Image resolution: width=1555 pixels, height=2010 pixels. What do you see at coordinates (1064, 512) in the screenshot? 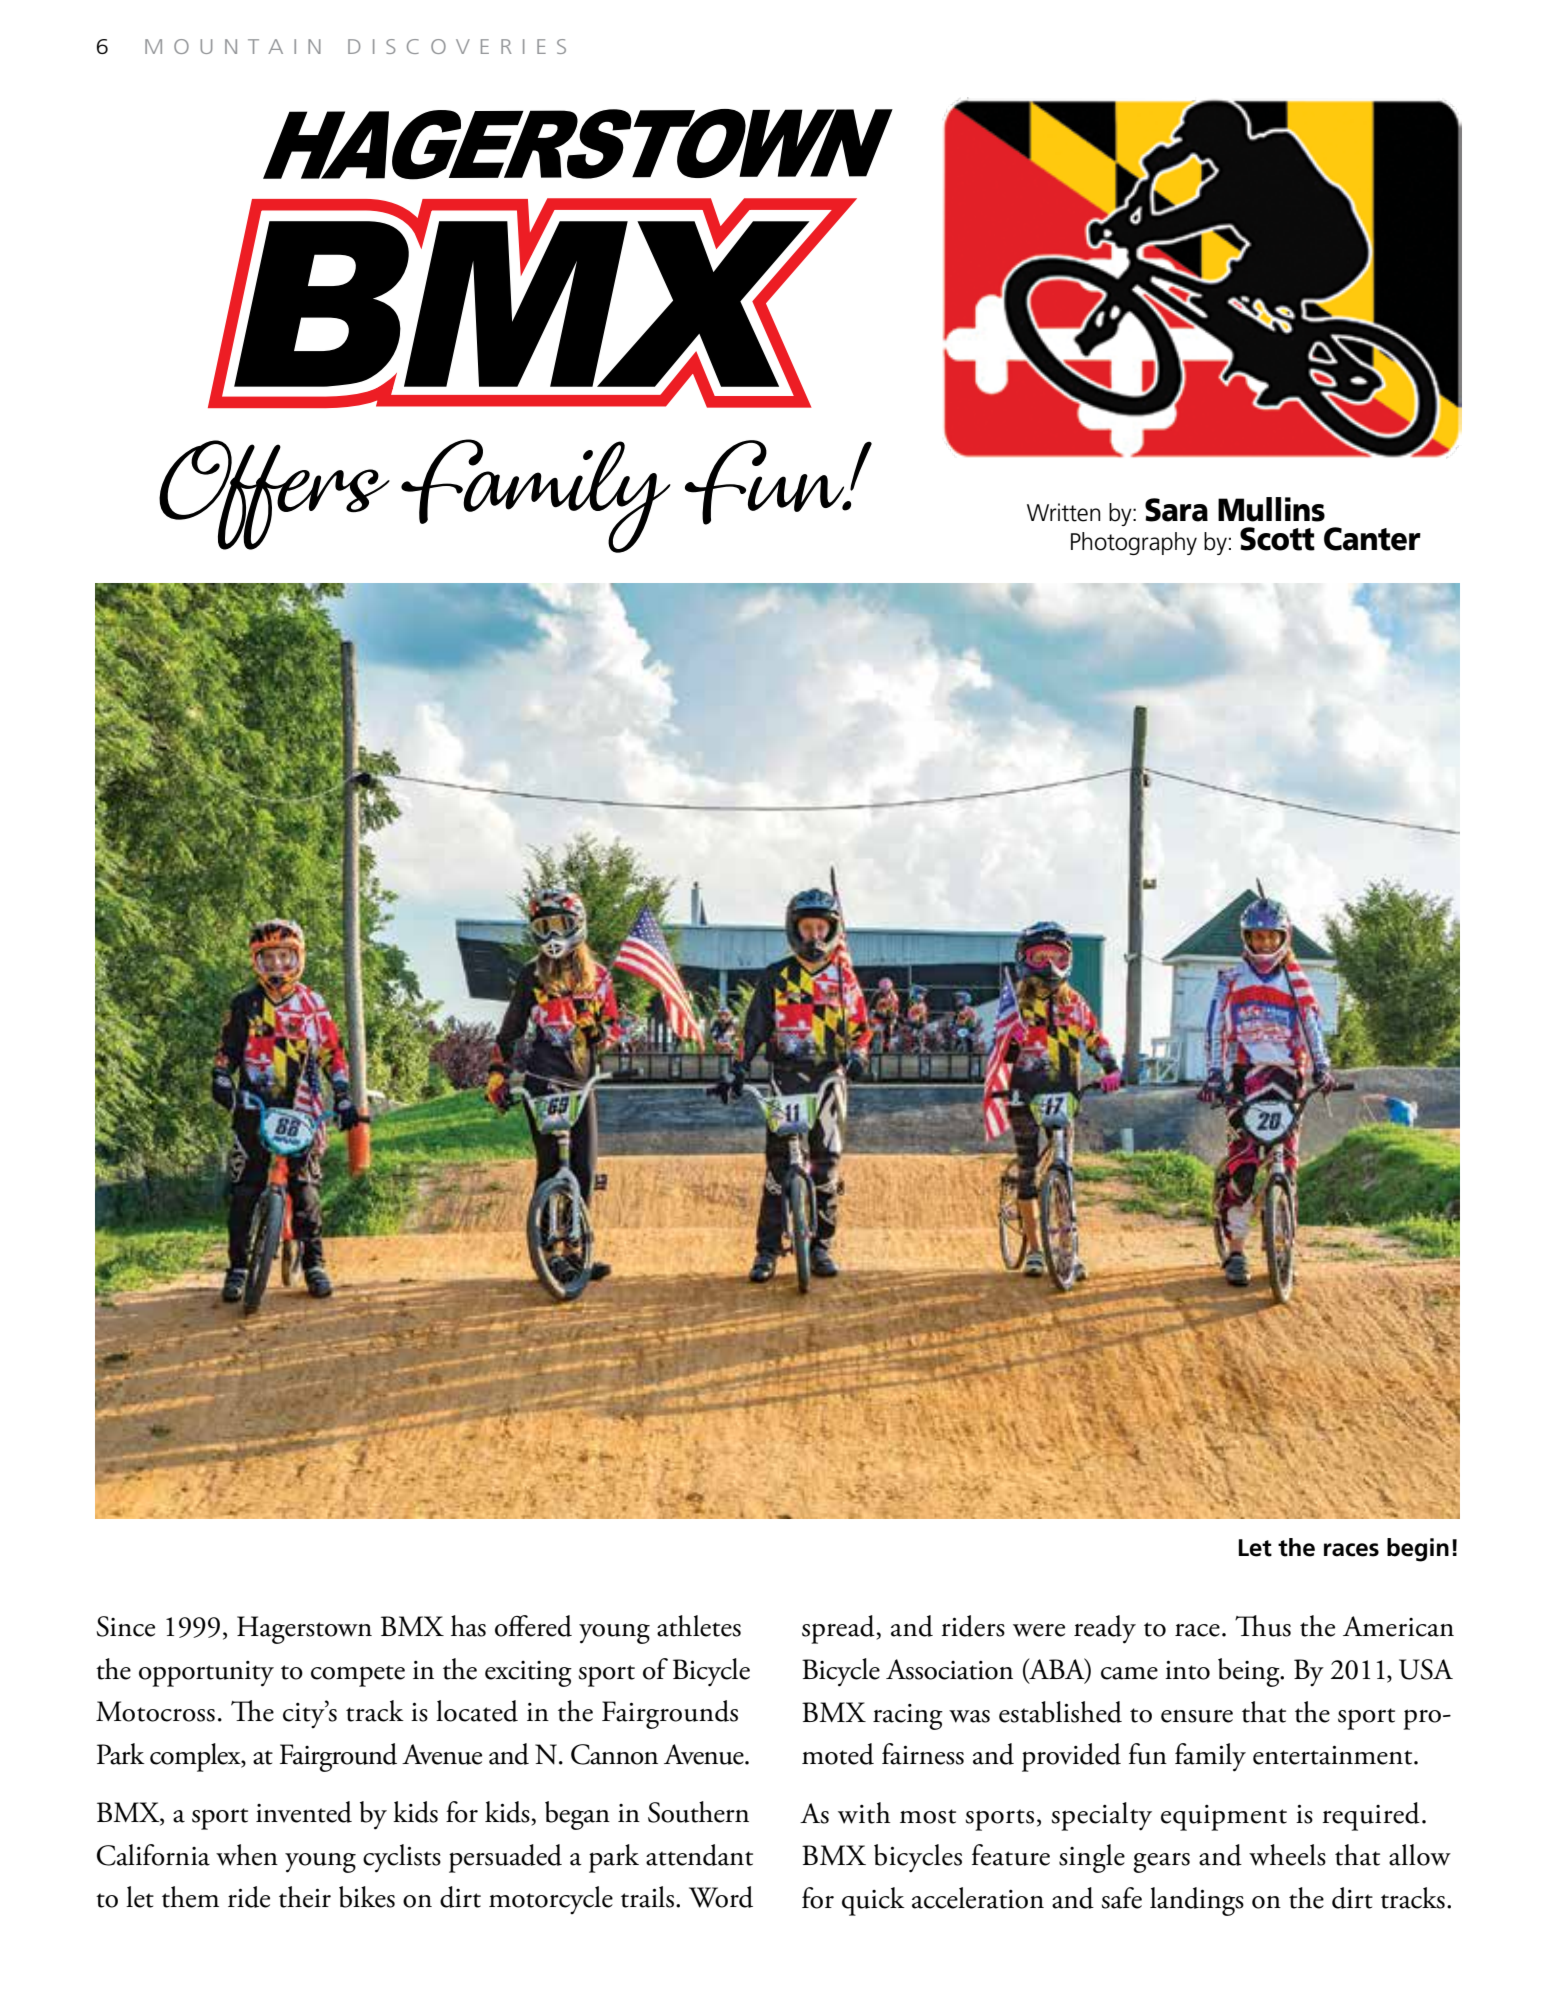
I see `Written` at bounding box center [1064, 512].
